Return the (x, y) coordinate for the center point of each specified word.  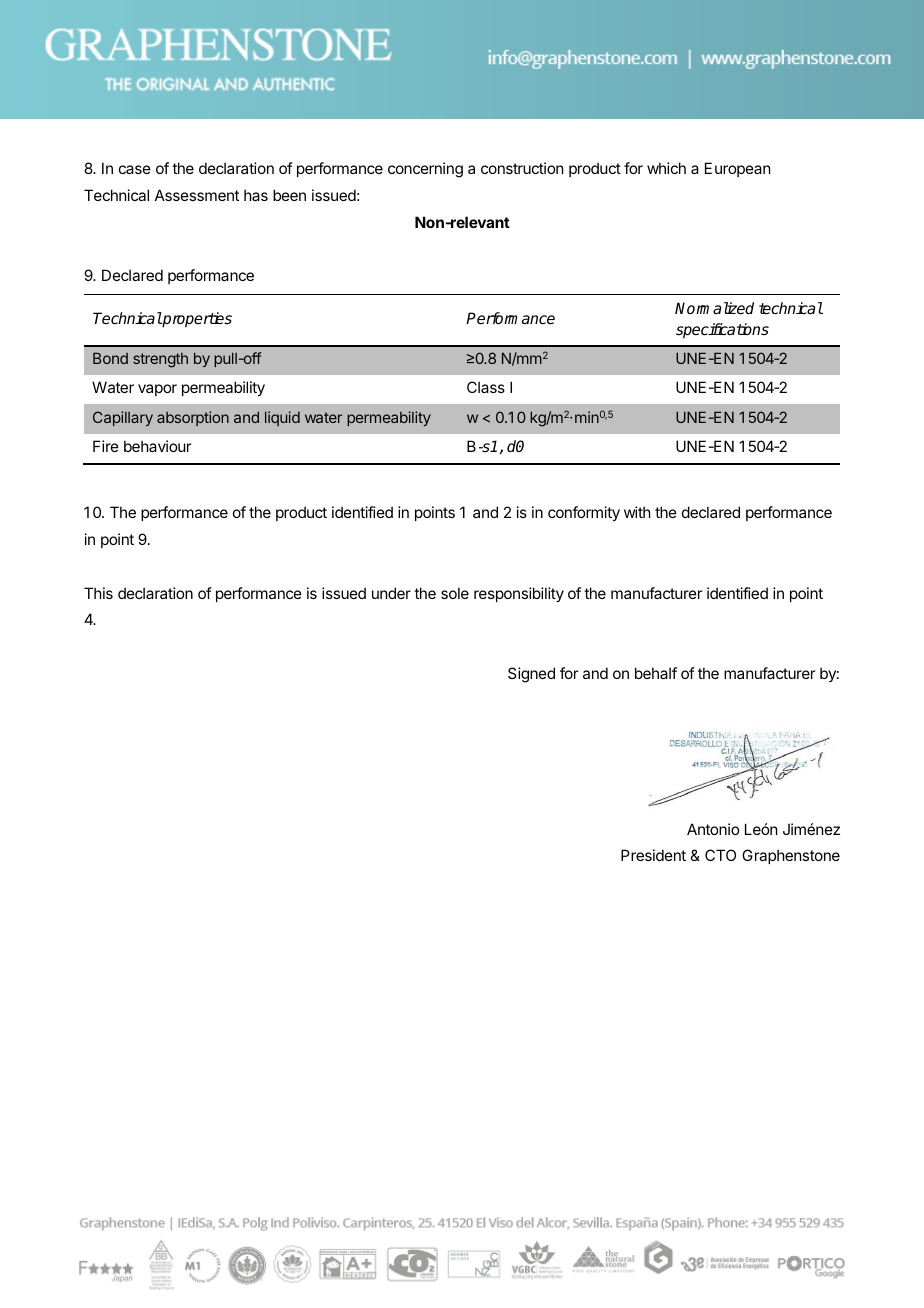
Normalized (714, 308)
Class (486, 387)
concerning (425, 170)
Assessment (197, 195)
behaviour (157, 446)
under (391, 593)
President (653, 855)
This (98, 593)
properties (196, 320)
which (666, 168)
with (637, 512)
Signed (531, 675)
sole (455, 593)
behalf (656, 673)
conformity (584, 513)
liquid (282, 418)
